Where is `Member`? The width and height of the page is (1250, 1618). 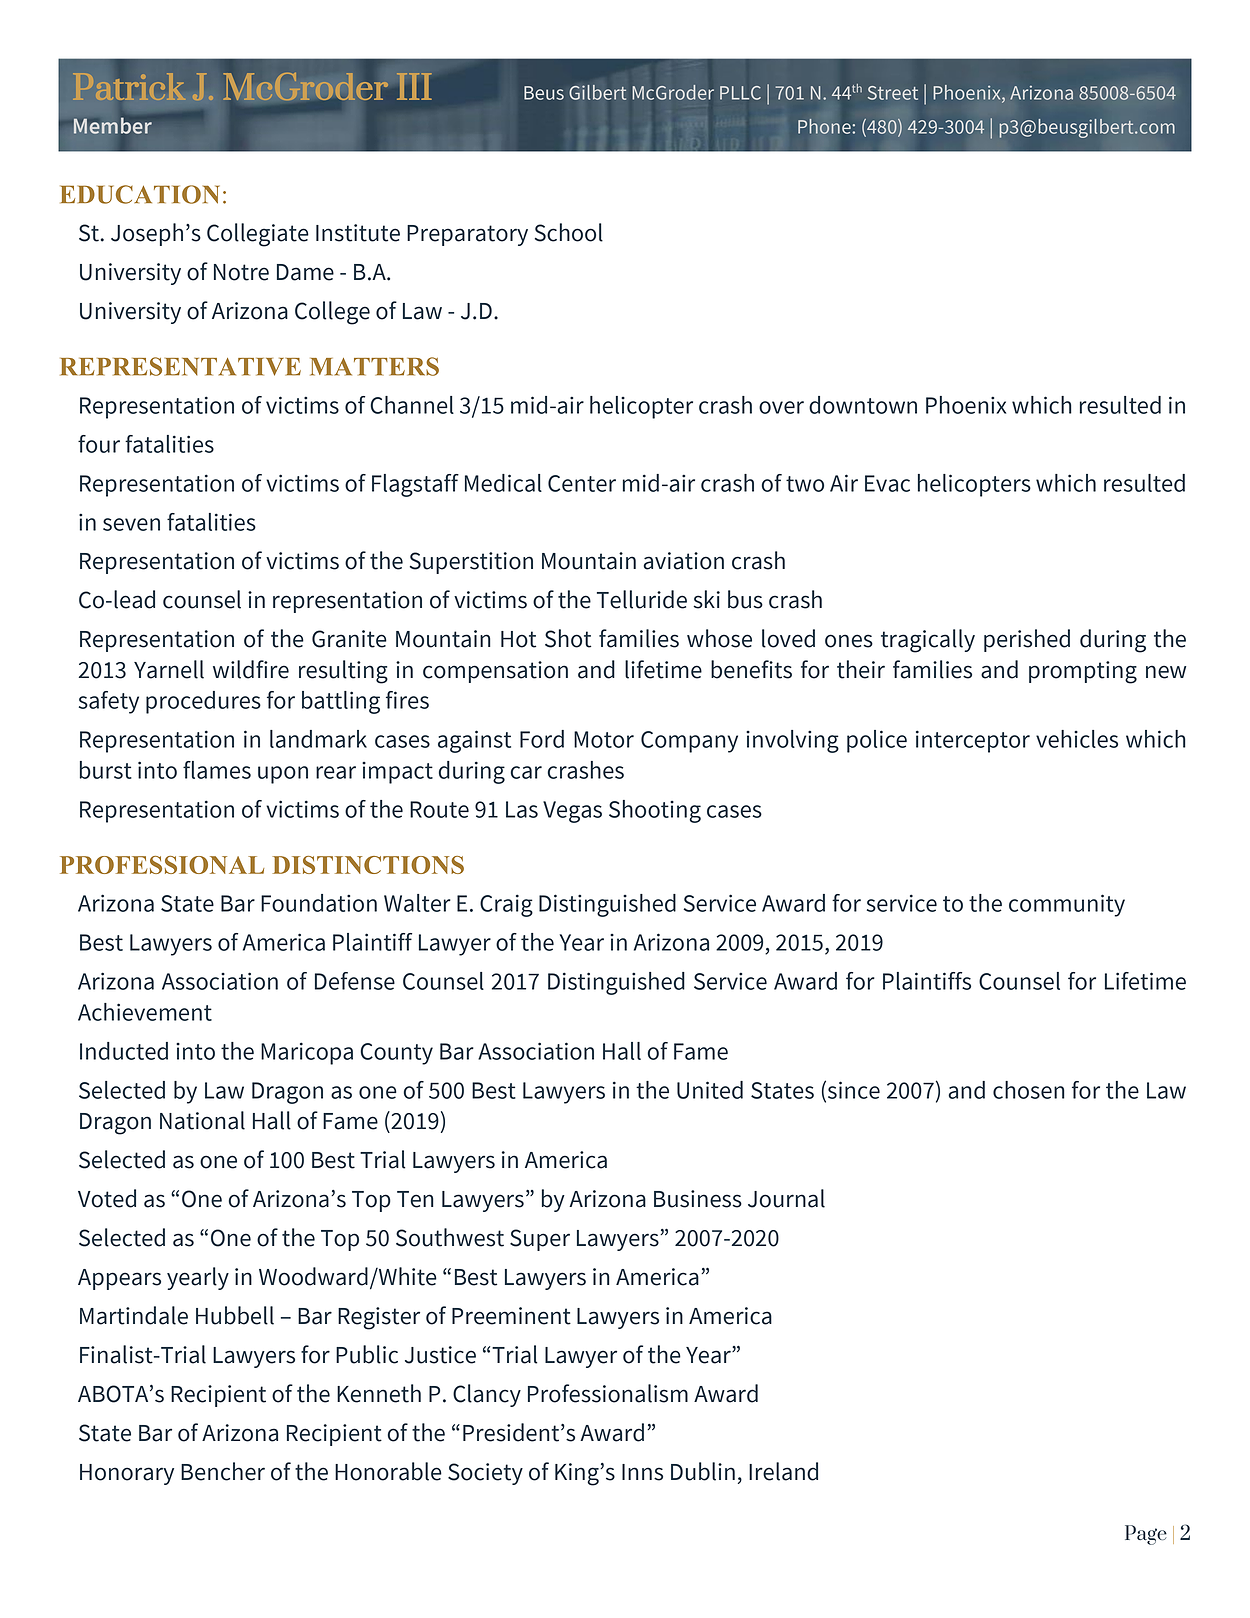 Member is located at coordinates (113, 126).
